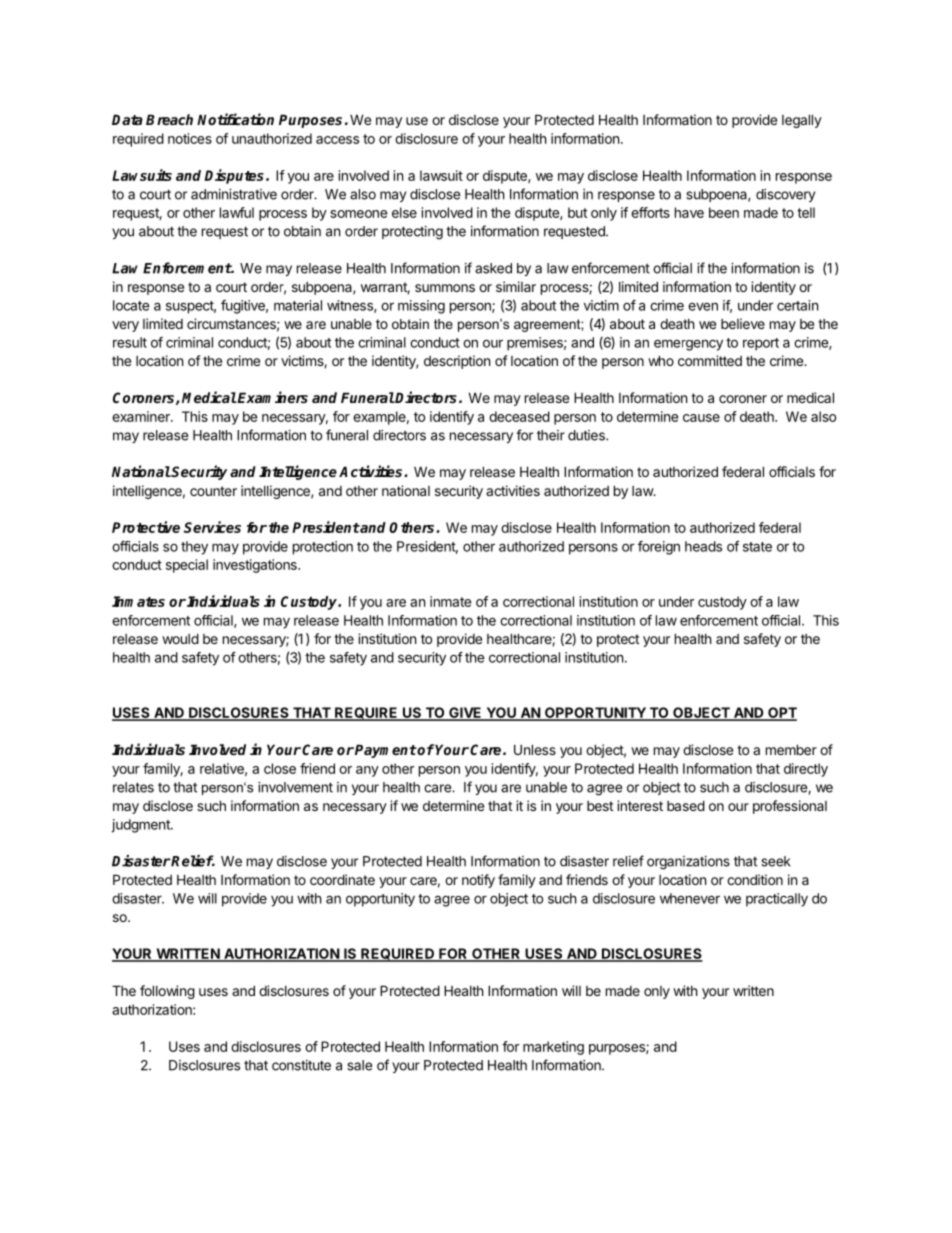 This screenshot has height=1233, width=952. What do you see at coordinates (167, 992) in the screenshot?
I see `following` at bounding box center [167, 992].
